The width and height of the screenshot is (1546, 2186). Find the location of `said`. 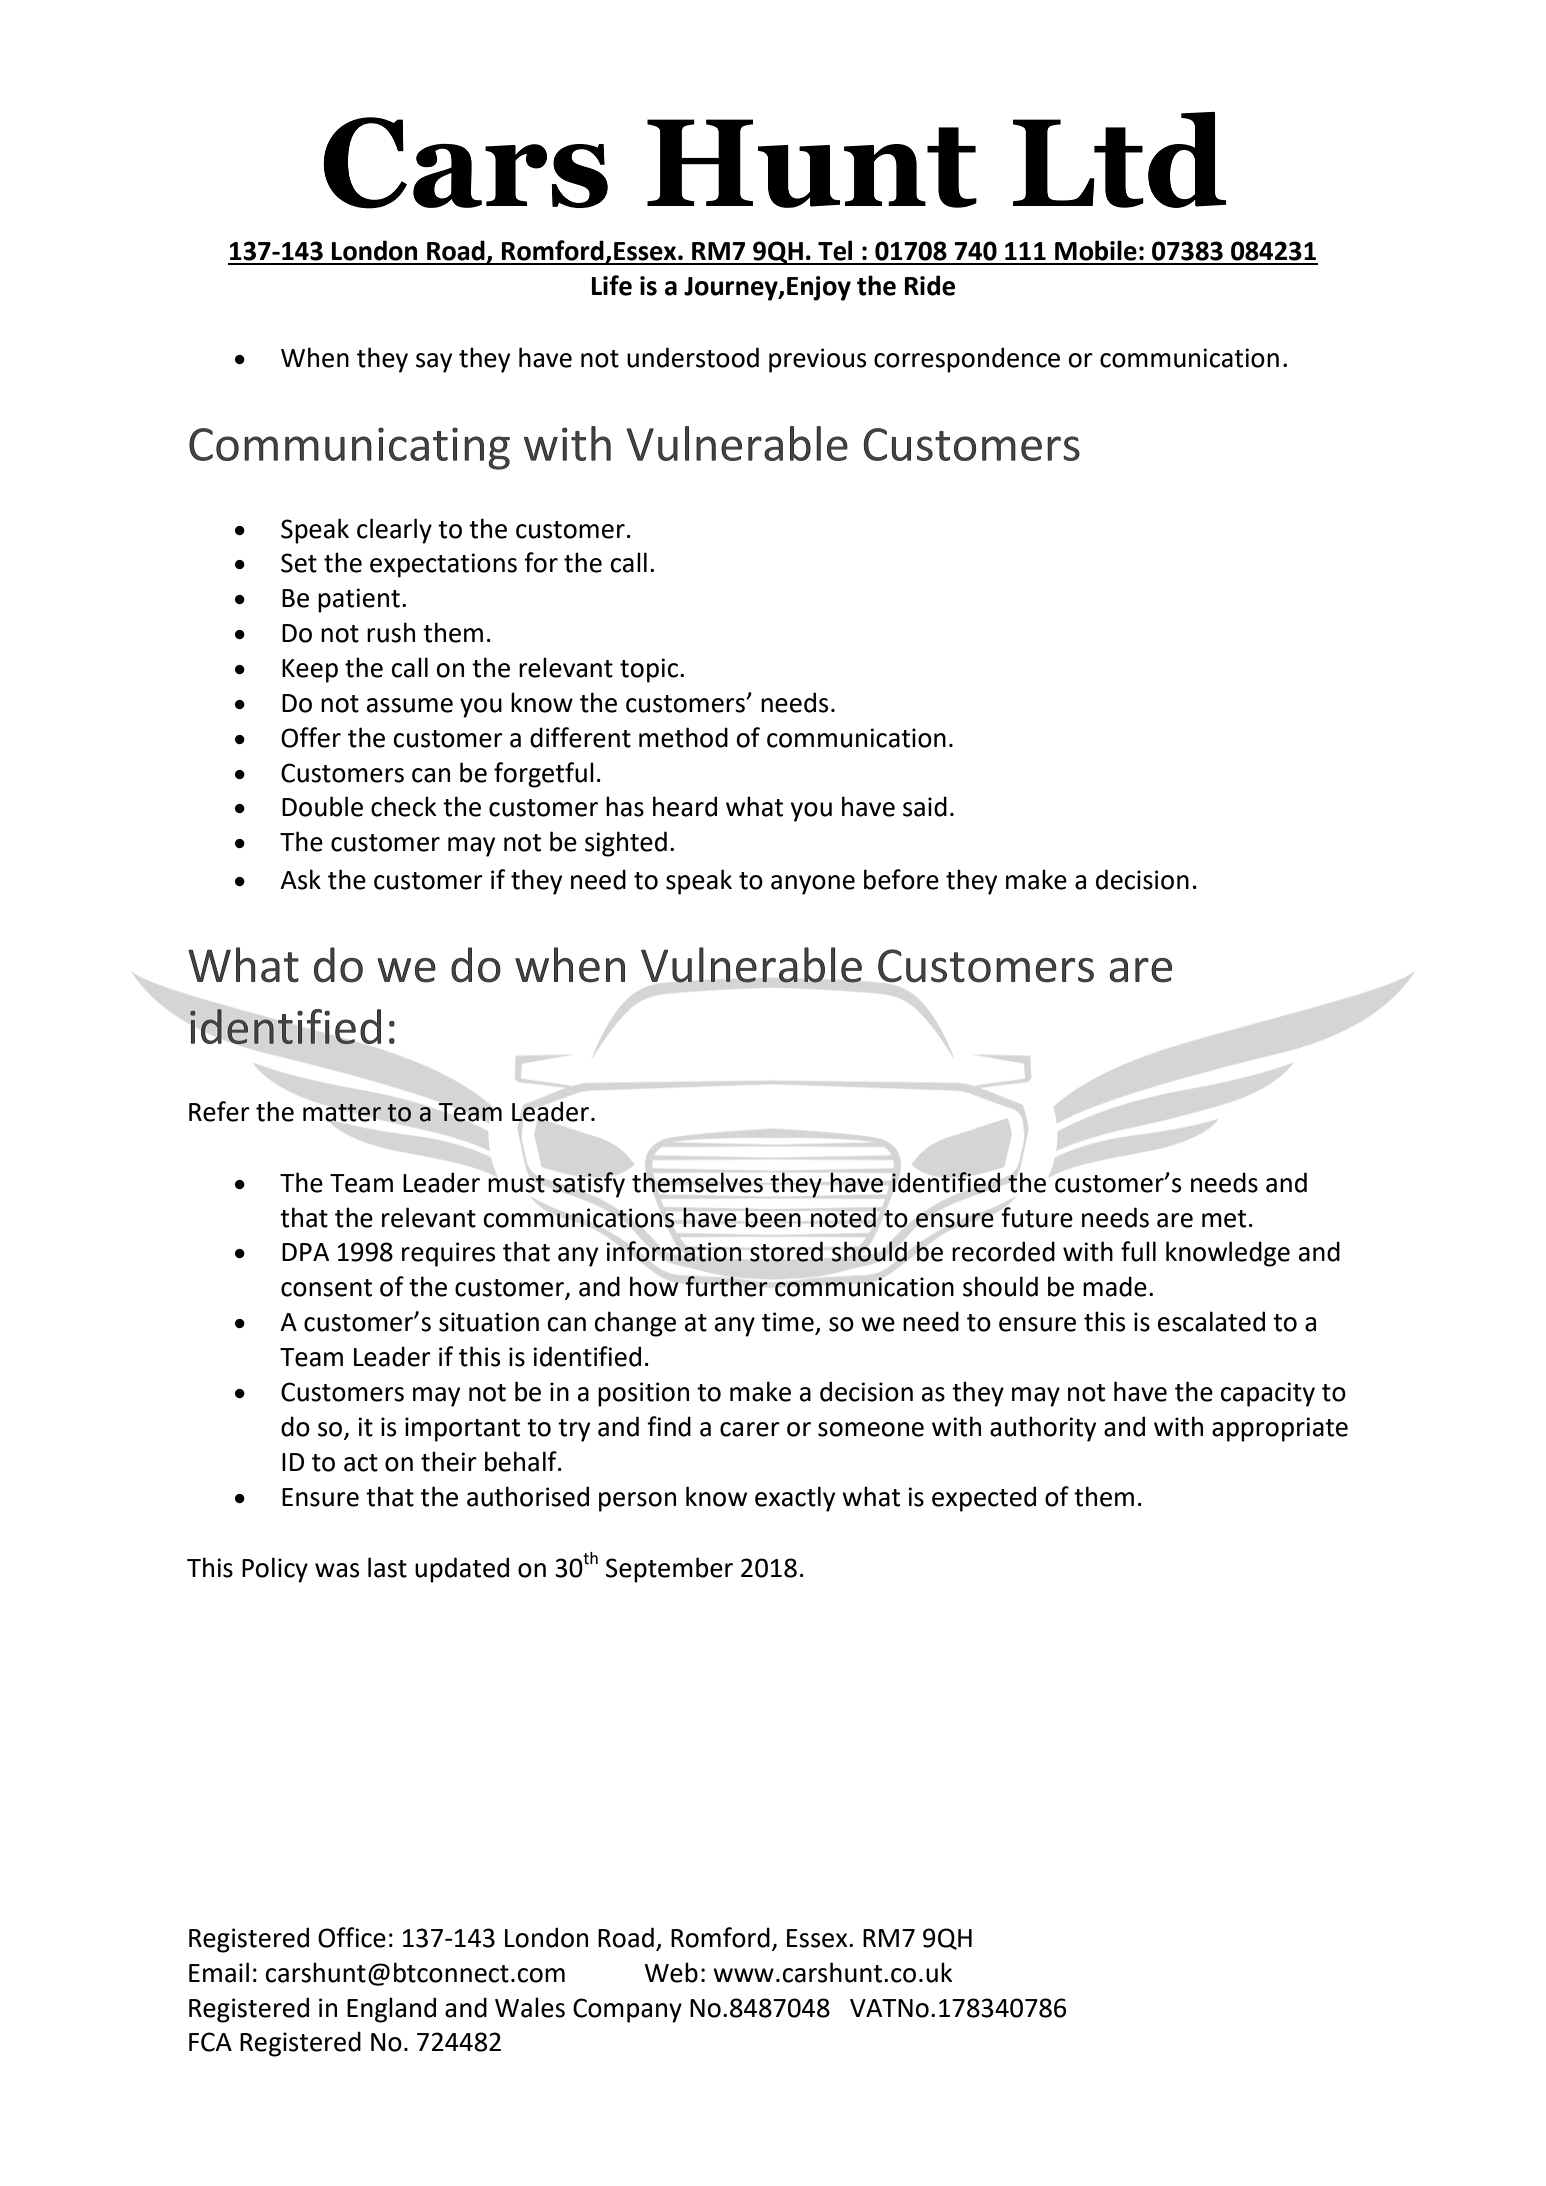

said is located at coordinates (925, 806).
